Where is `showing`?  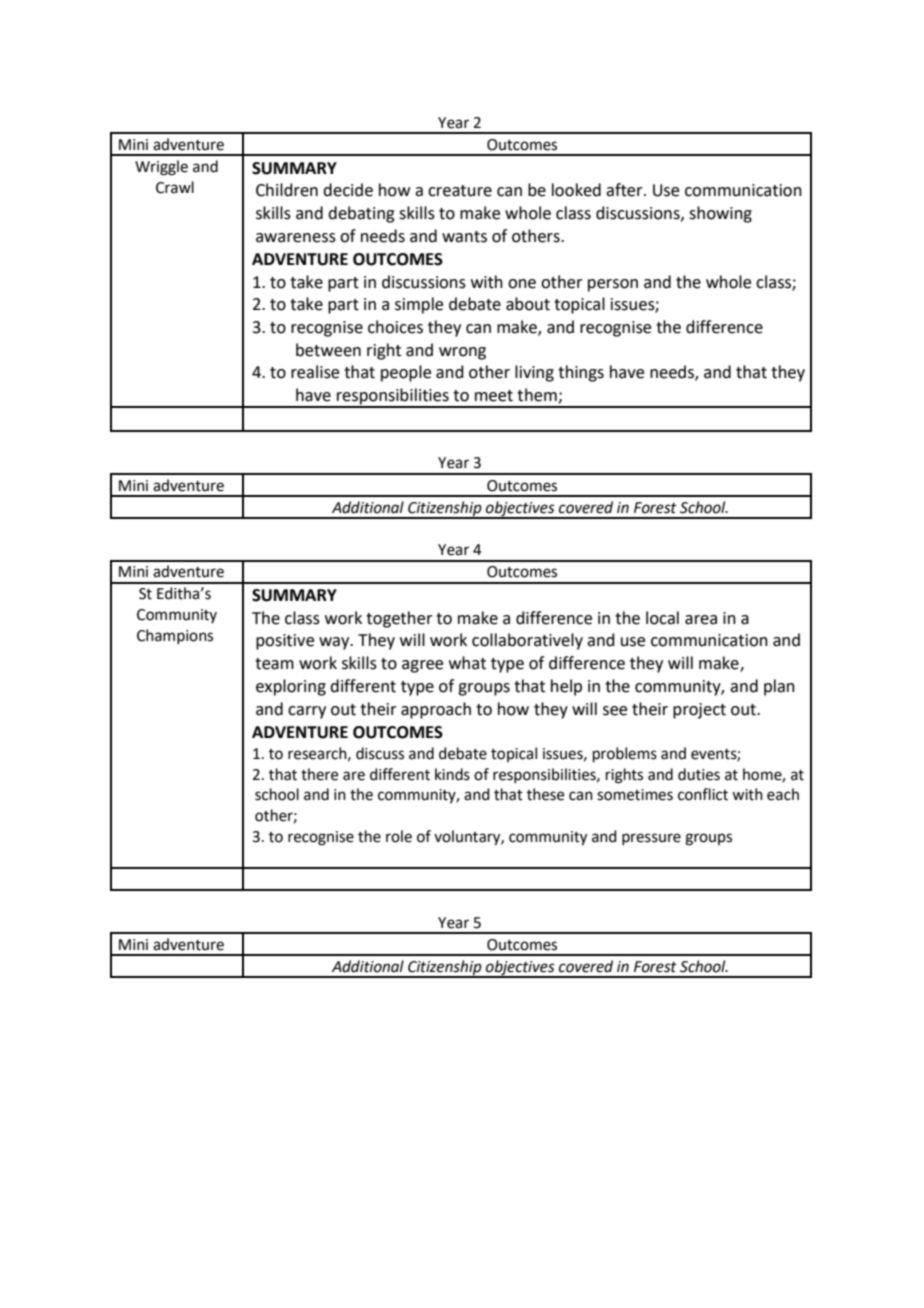 showing is located at coordinates (720, 214).
